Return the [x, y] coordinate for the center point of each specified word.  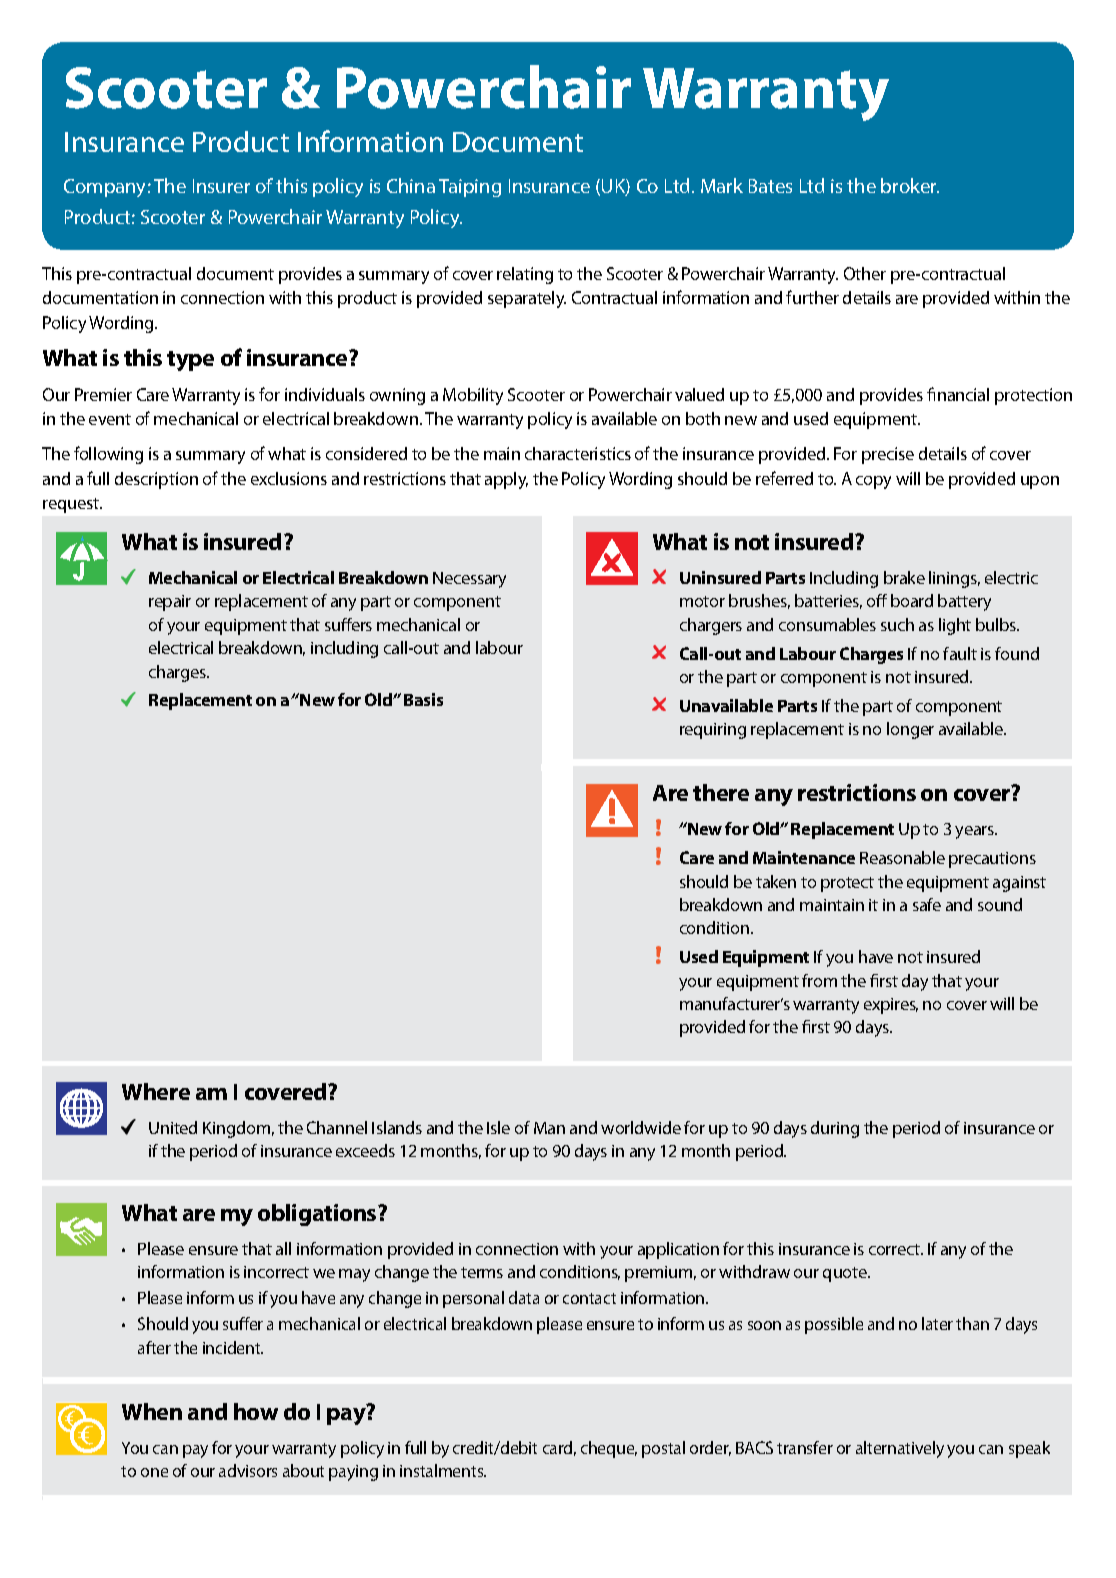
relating [525, 275]
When [152, 1411]
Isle [498, 1127]
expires [891, 1006]
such [897, 624]
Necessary [469, 580]
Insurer [221, 186]
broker [910, 185]
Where [156, 1091]
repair [170, 603]
